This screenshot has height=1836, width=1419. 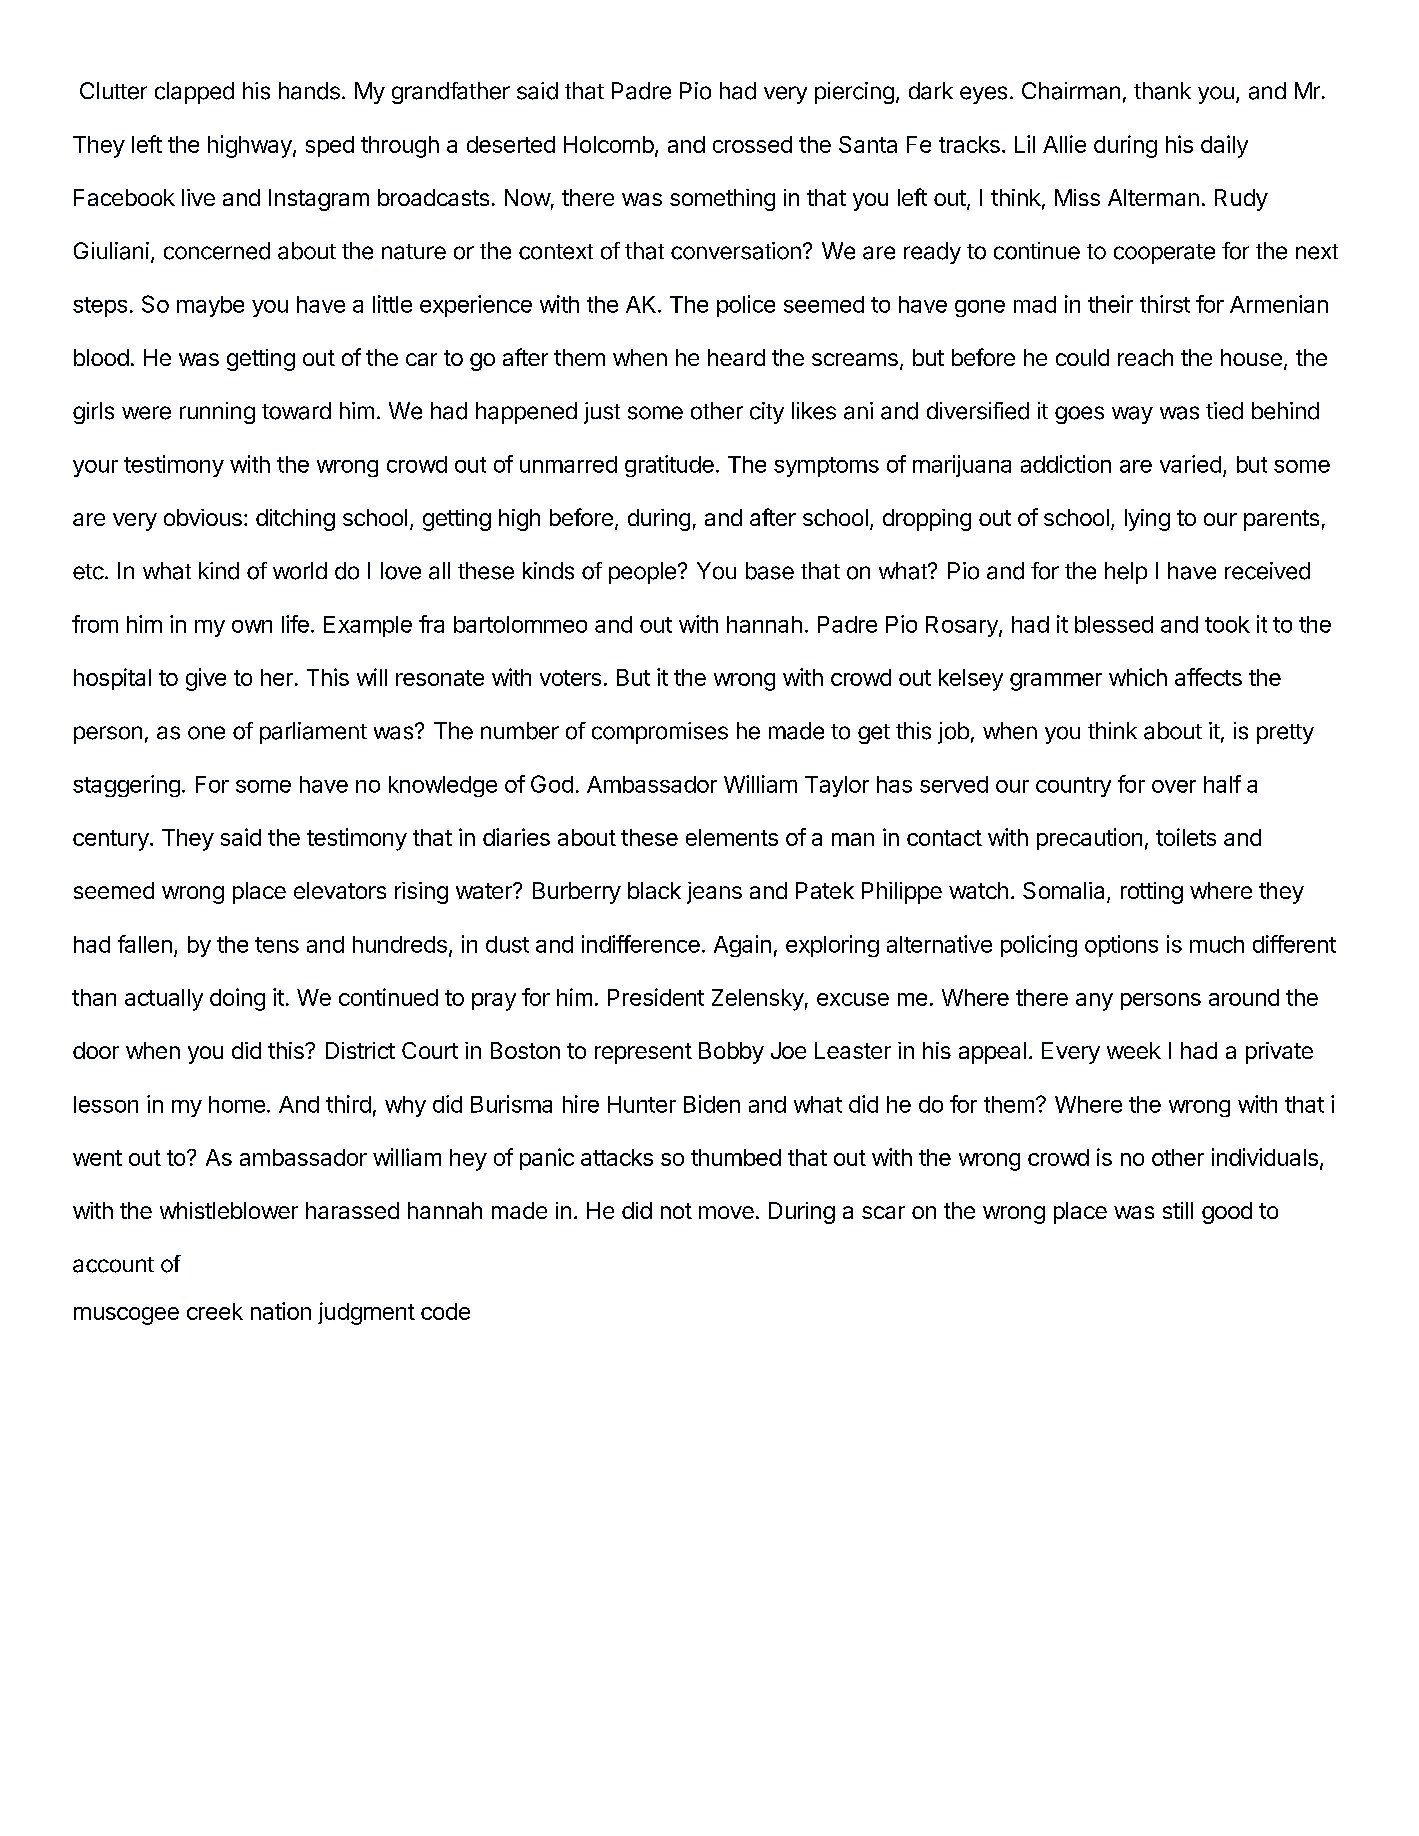 What do you see at coordinates (217, 413) in the screenshot?
I see `running` at bounding box center [217, 413].
